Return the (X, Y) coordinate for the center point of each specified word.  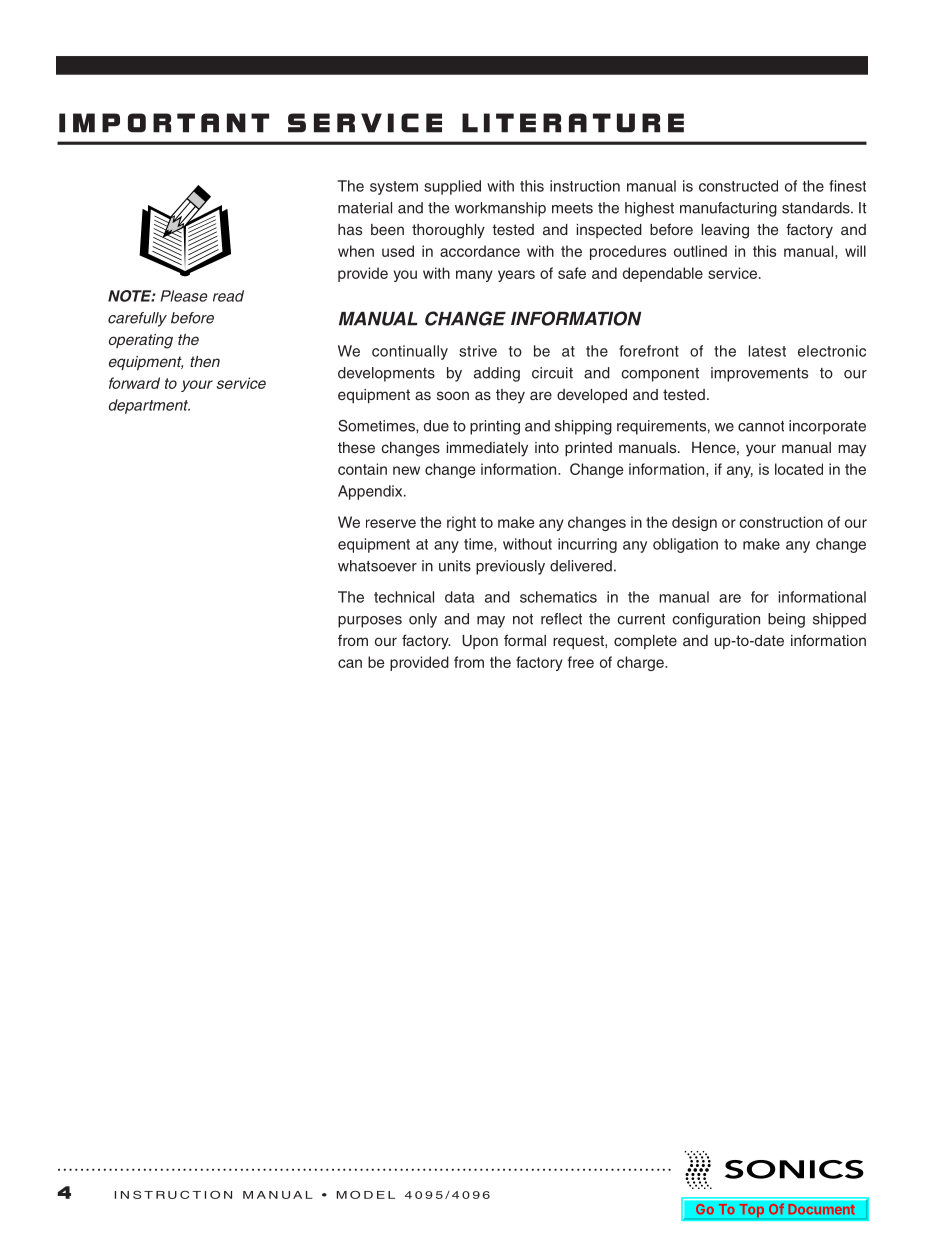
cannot (761, 426)
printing (495, 427)
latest (767, 351)
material (365, 208)
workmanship (500, 209)
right (461, 523)
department (149, 406)
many (474, 276)
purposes (370, 622)
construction (781, 522)
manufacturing (728, 209)
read (228, 296)
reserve (391, 523)
